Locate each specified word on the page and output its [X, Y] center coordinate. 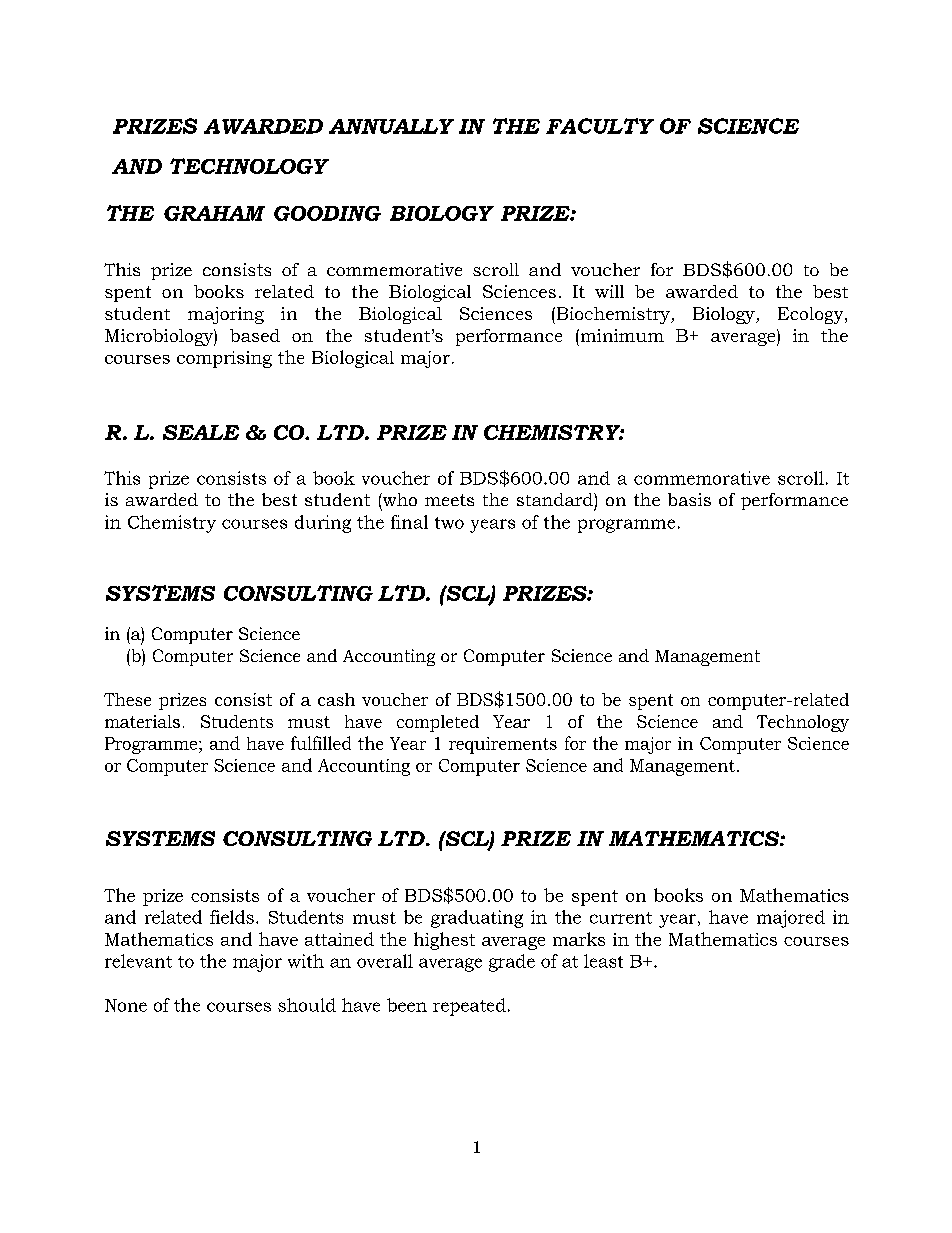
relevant [138, 961]
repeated [469, 1007]
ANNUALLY [391, 126]
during [323, 524]
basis [689, 499]
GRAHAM [214, 213]
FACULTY [600, 126]
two [449, 523]
